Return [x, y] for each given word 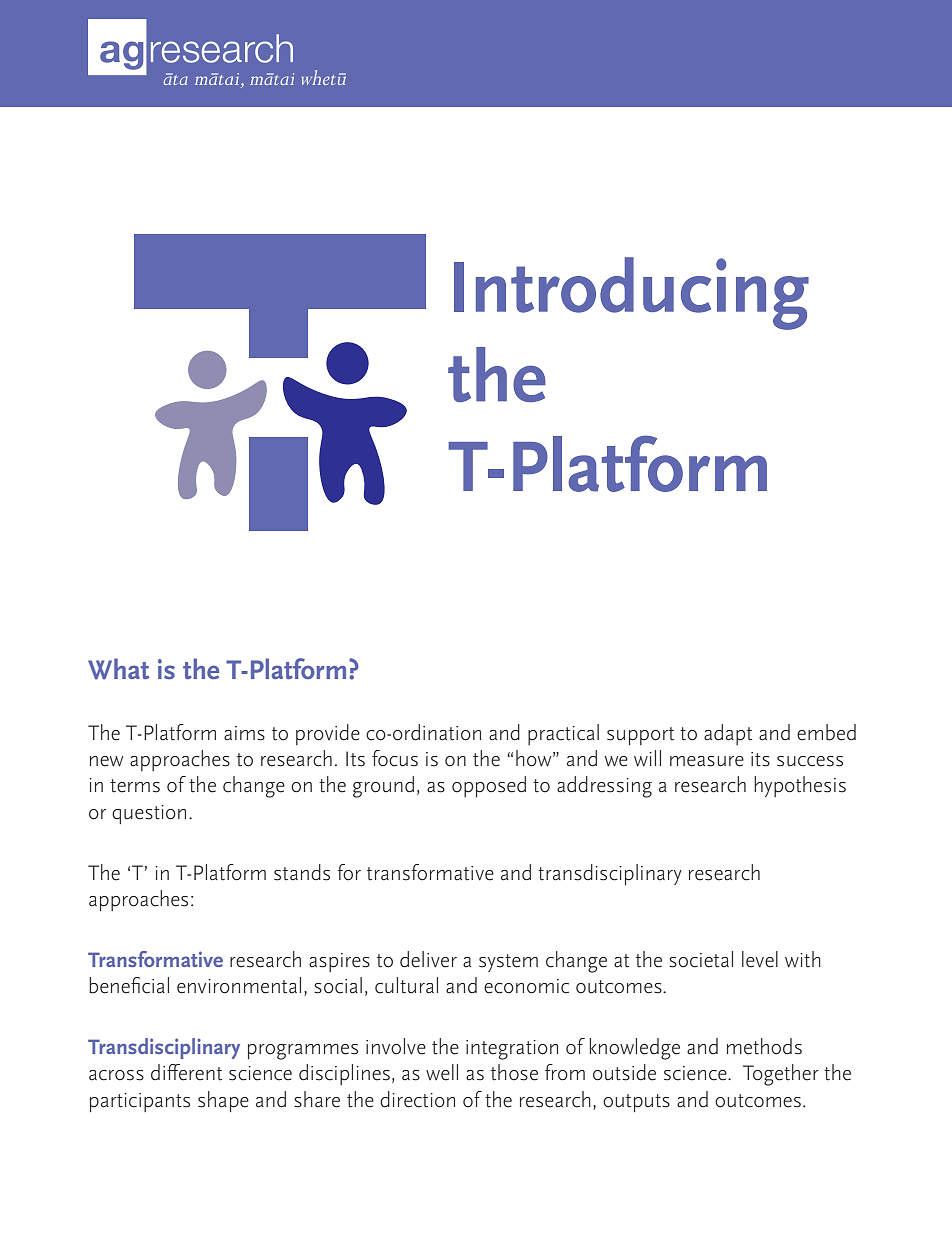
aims [244, 733]
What [118, 669]
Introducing [631, 293]
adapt [728, 734]
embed [826, 732]
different [186, 1072]
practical [563, 734]
